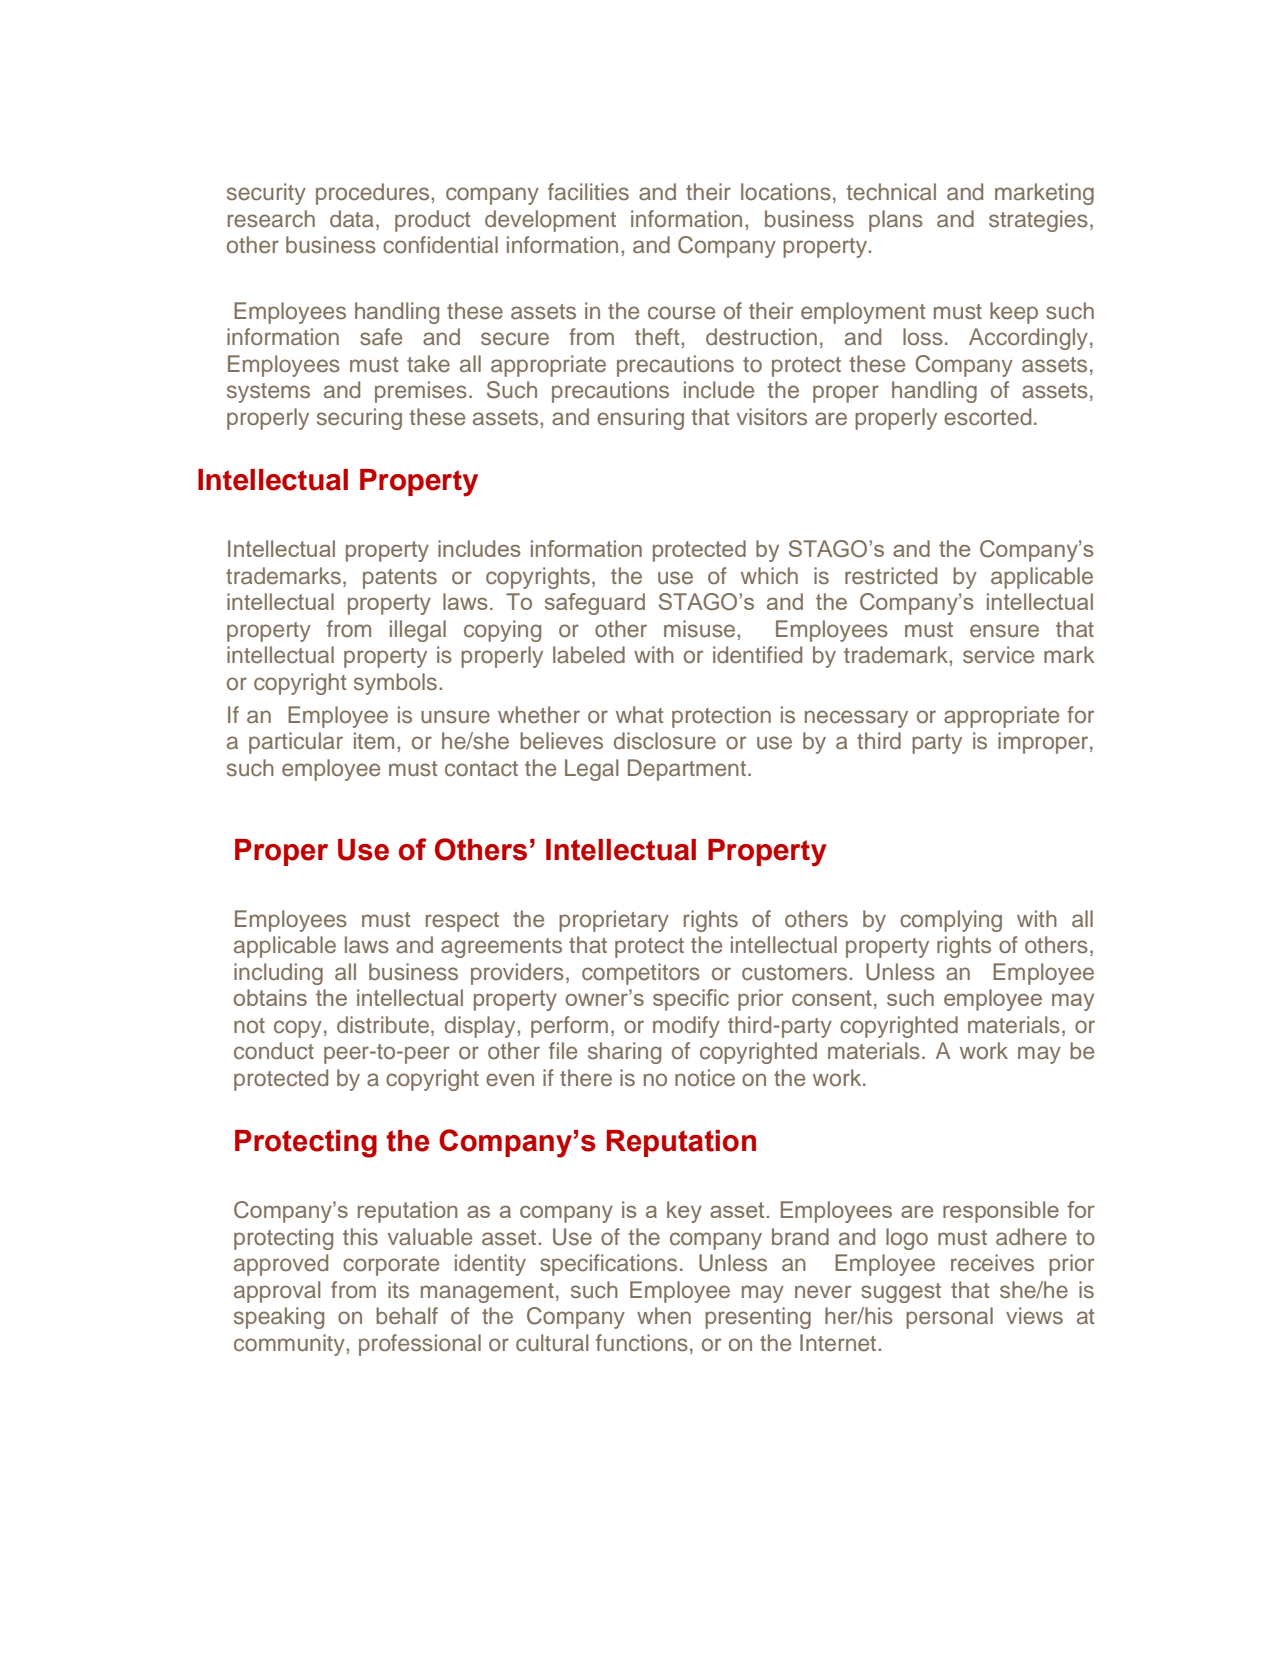 This page has width=1283, height=1661. Describe the element at coordinates (588, 192) in the page. I see `facilities` at that location.
